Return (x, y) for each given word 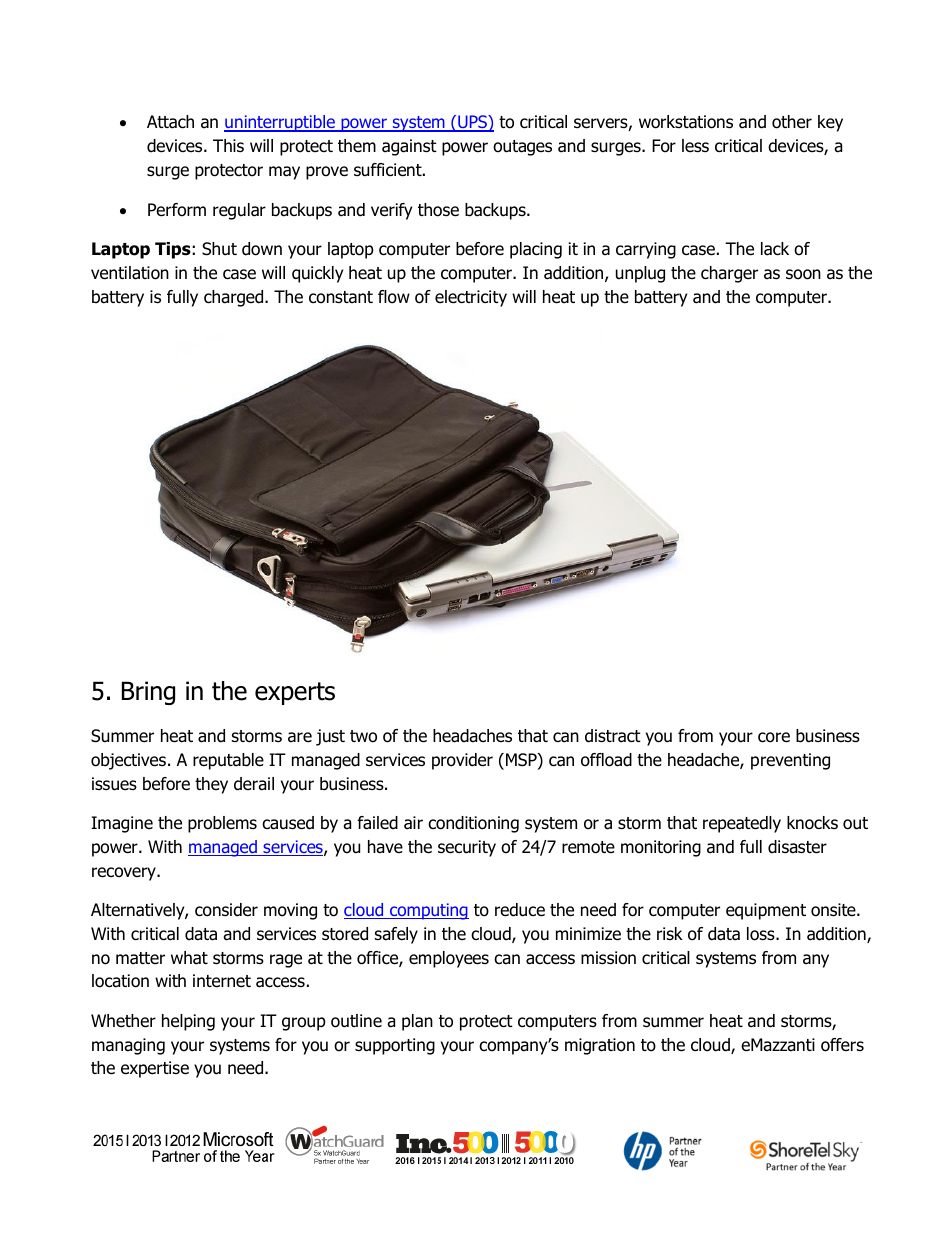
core (774, 737)
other (792, 122)
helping (188, 1022)
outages (522, 148)
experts (295, 693)
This (228, 146)
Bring (148, 693)
